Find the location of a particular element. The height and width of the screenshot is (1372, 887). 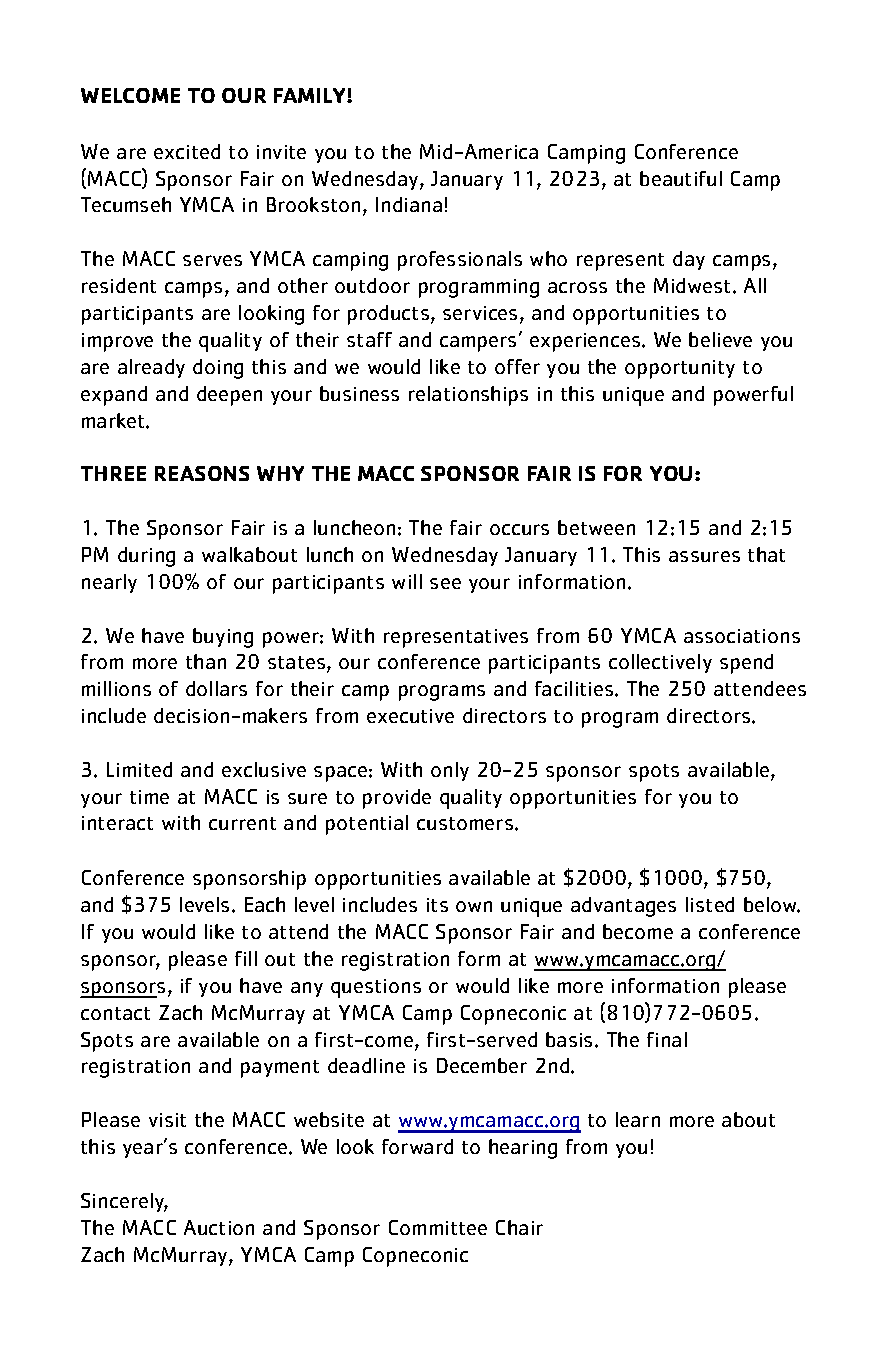

doing is located at coordinates (218, 369).
